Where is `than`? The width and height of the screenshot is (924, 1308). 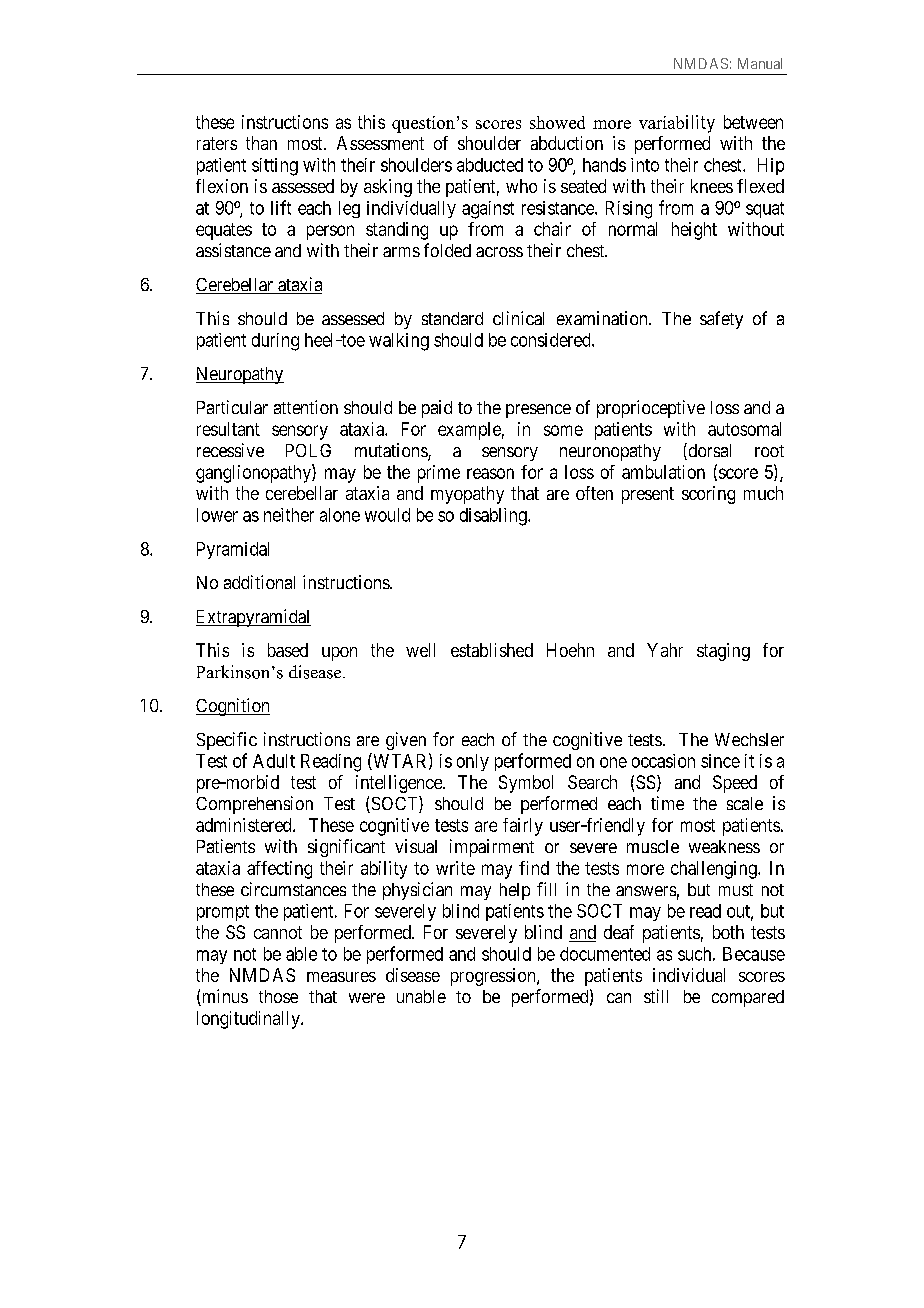
than is located at coordinates (261, 143).
